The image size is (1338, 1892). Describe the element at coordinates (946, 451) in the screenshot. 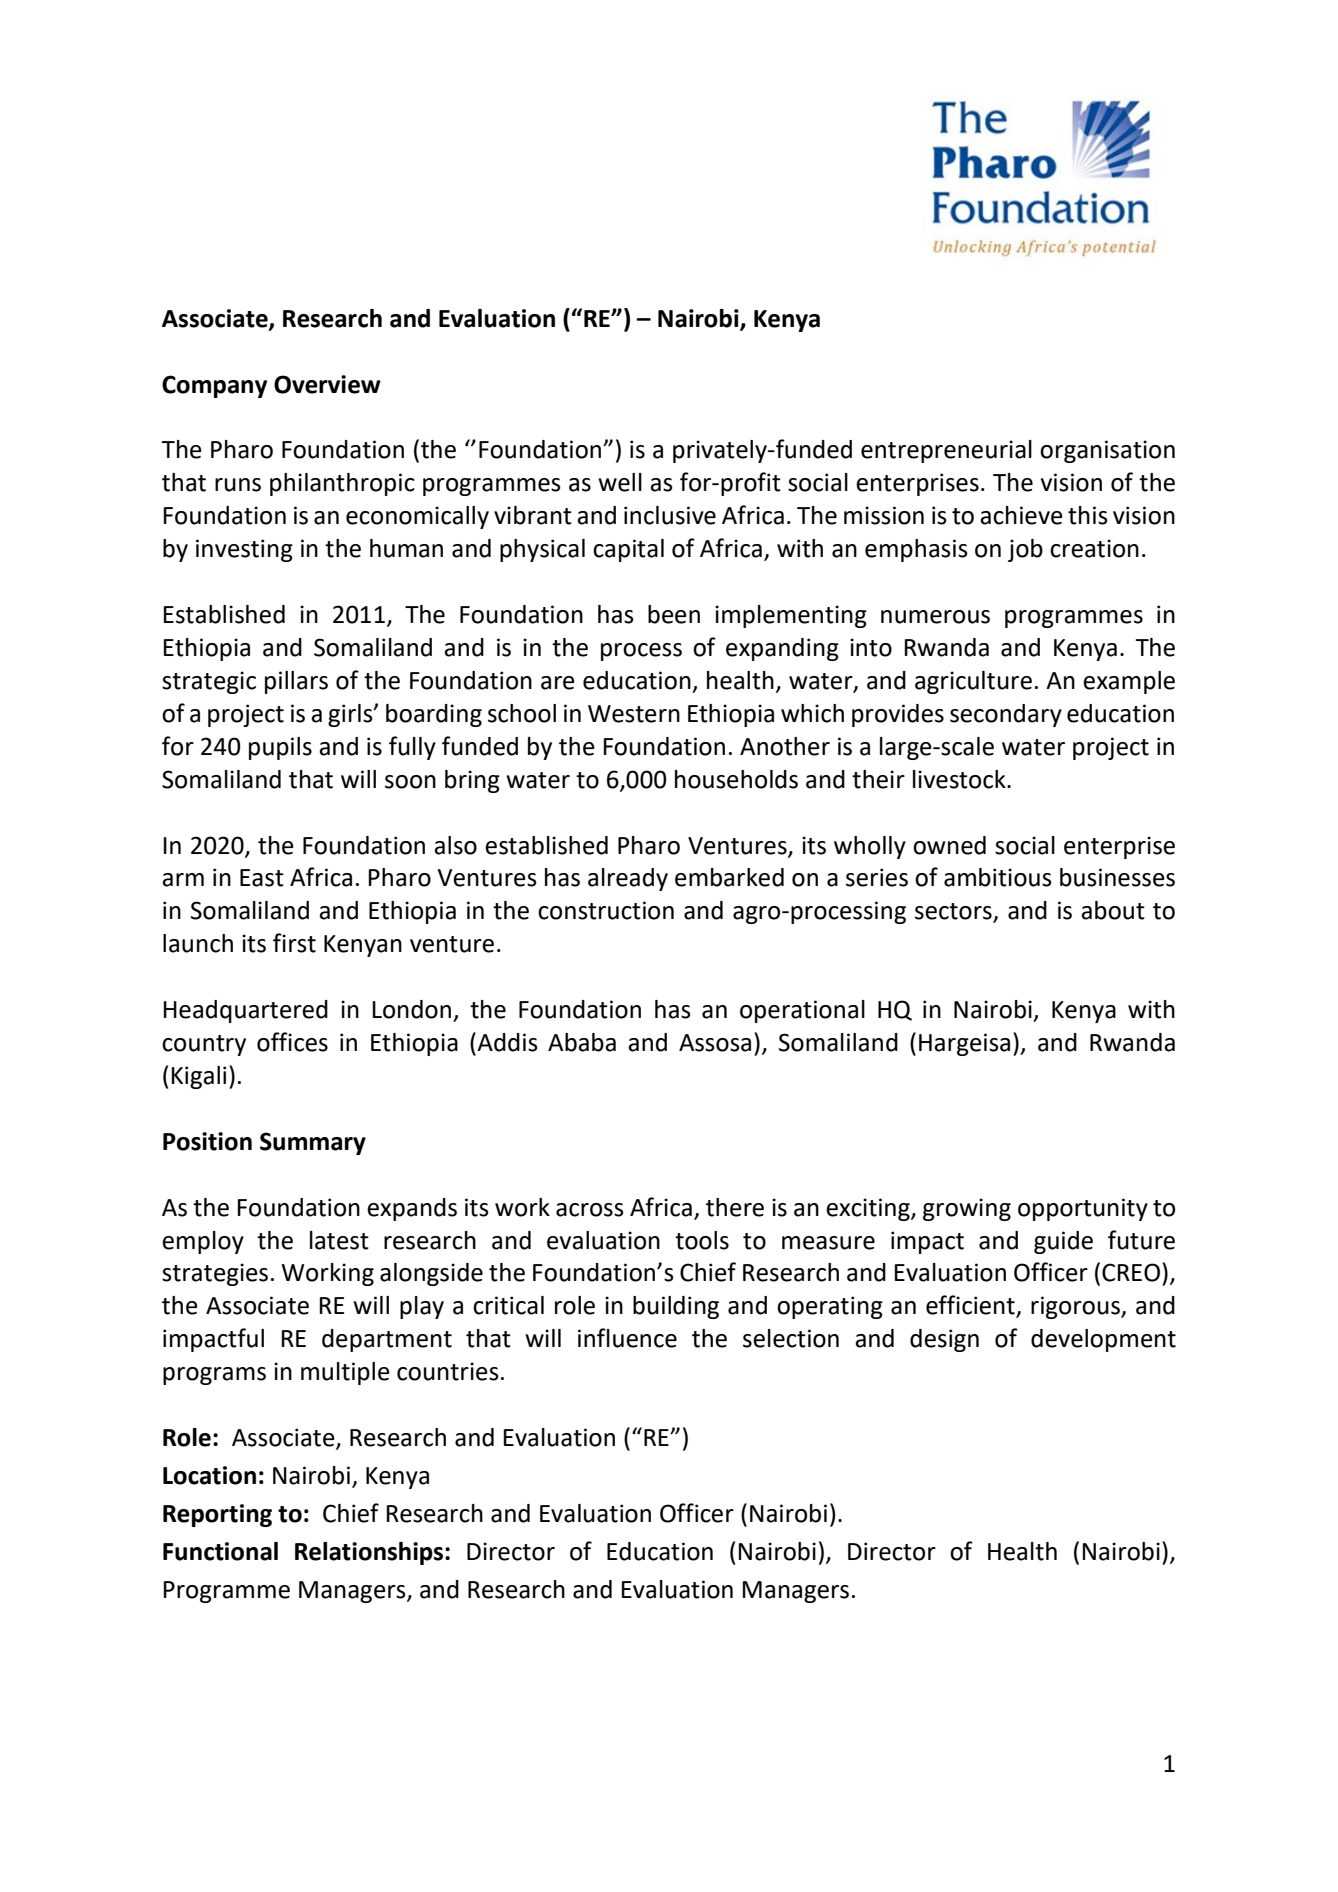

I see `entrepreneurial` at that location.
